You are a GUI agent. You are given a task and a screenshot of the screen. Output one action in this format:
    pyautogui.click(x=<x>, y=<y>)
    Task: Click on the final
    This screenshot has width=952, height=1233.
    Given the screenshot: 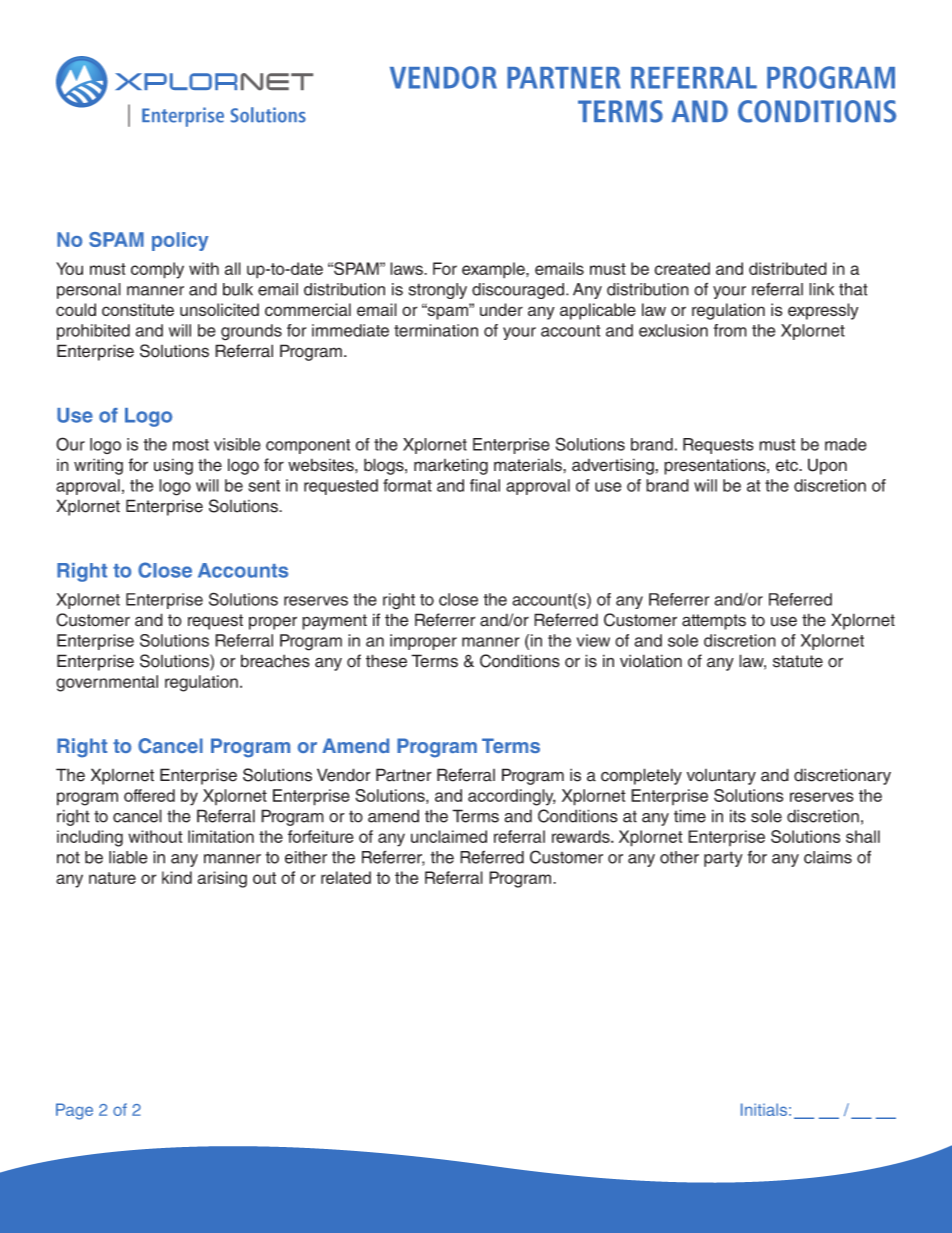 What is the action you would take?
    pyautogui.click(x=485, y=485)
